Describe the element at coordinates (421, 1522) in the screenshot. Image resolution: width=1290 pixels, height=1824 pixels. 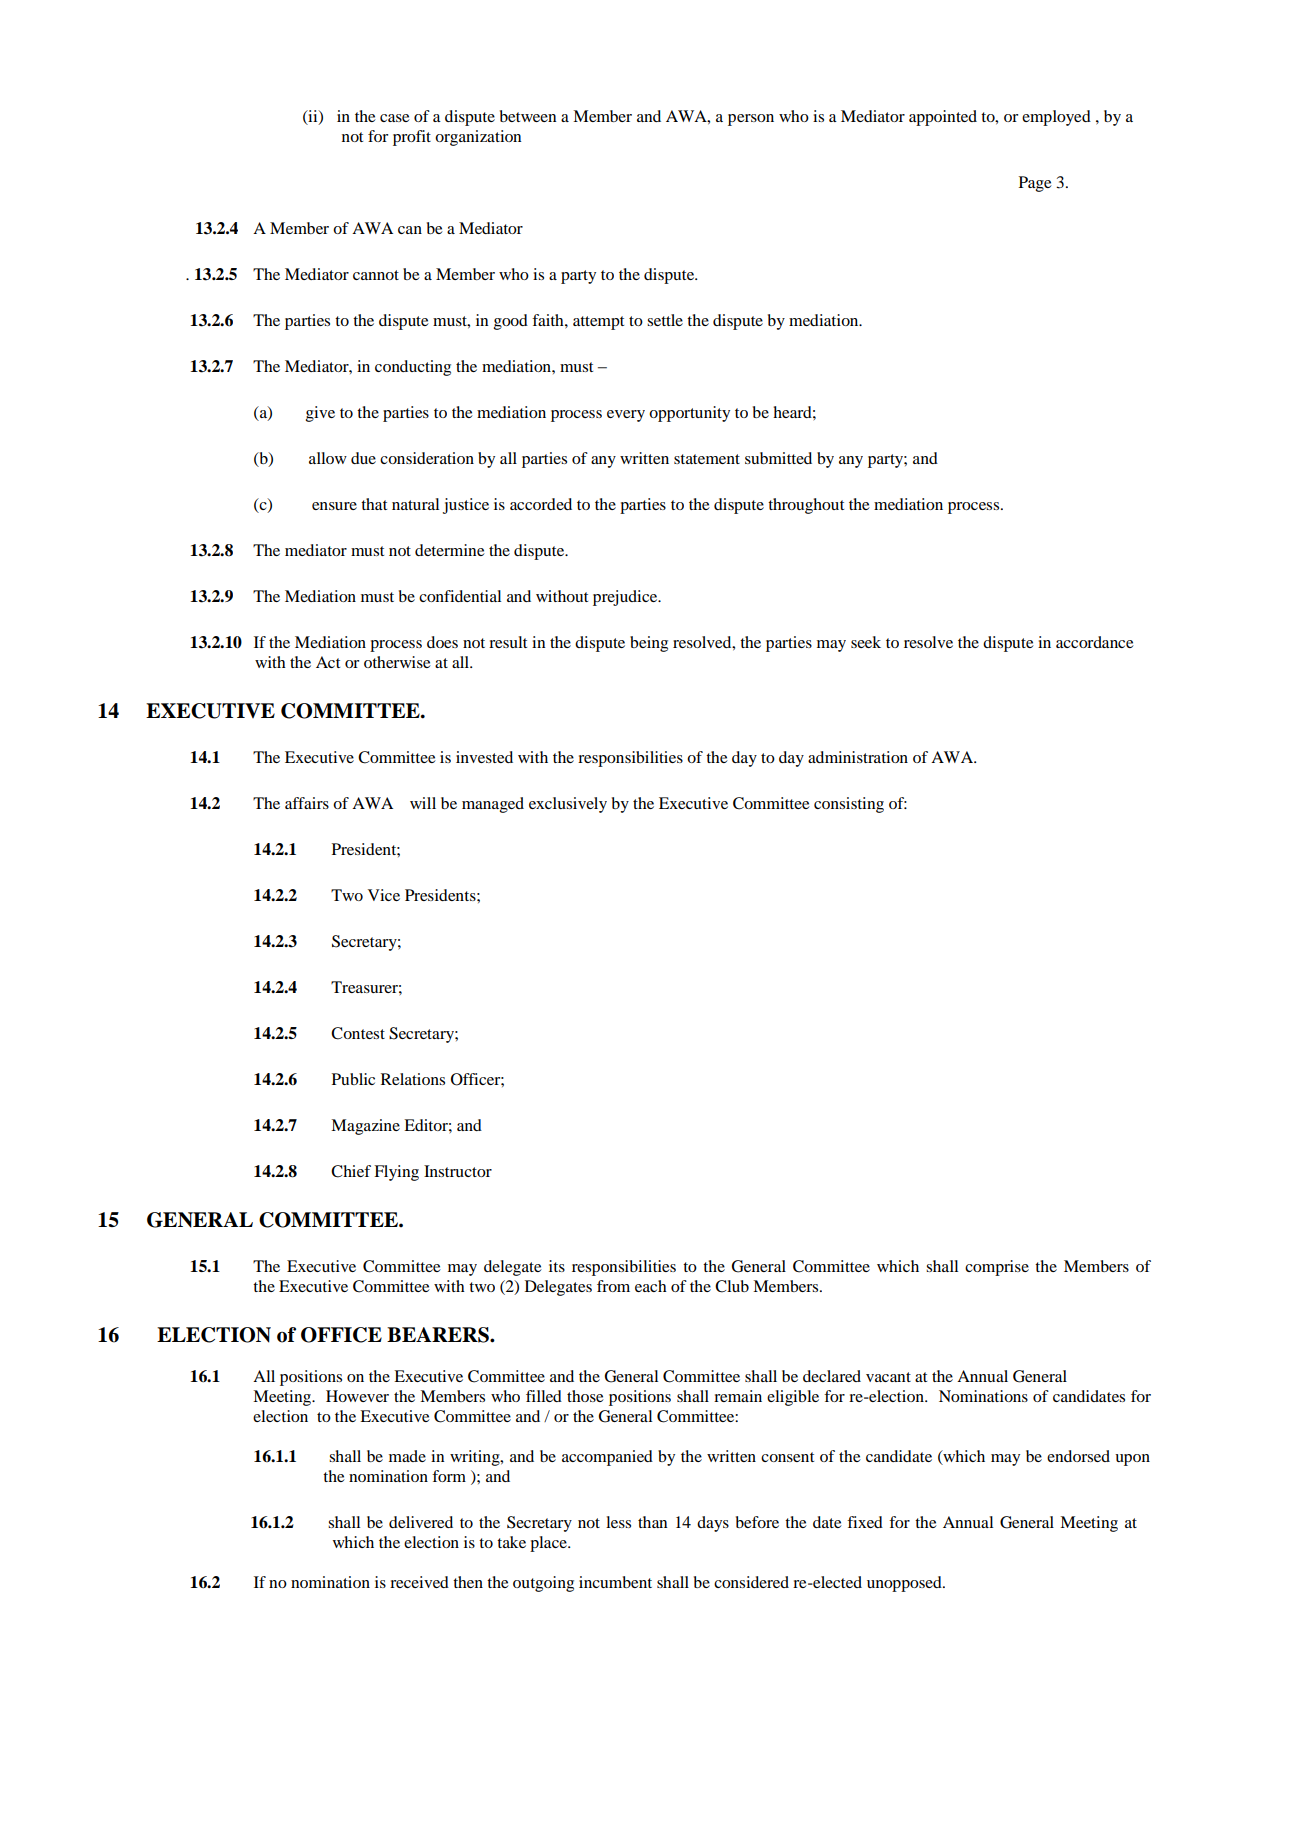
I see `delivered` at that location.
